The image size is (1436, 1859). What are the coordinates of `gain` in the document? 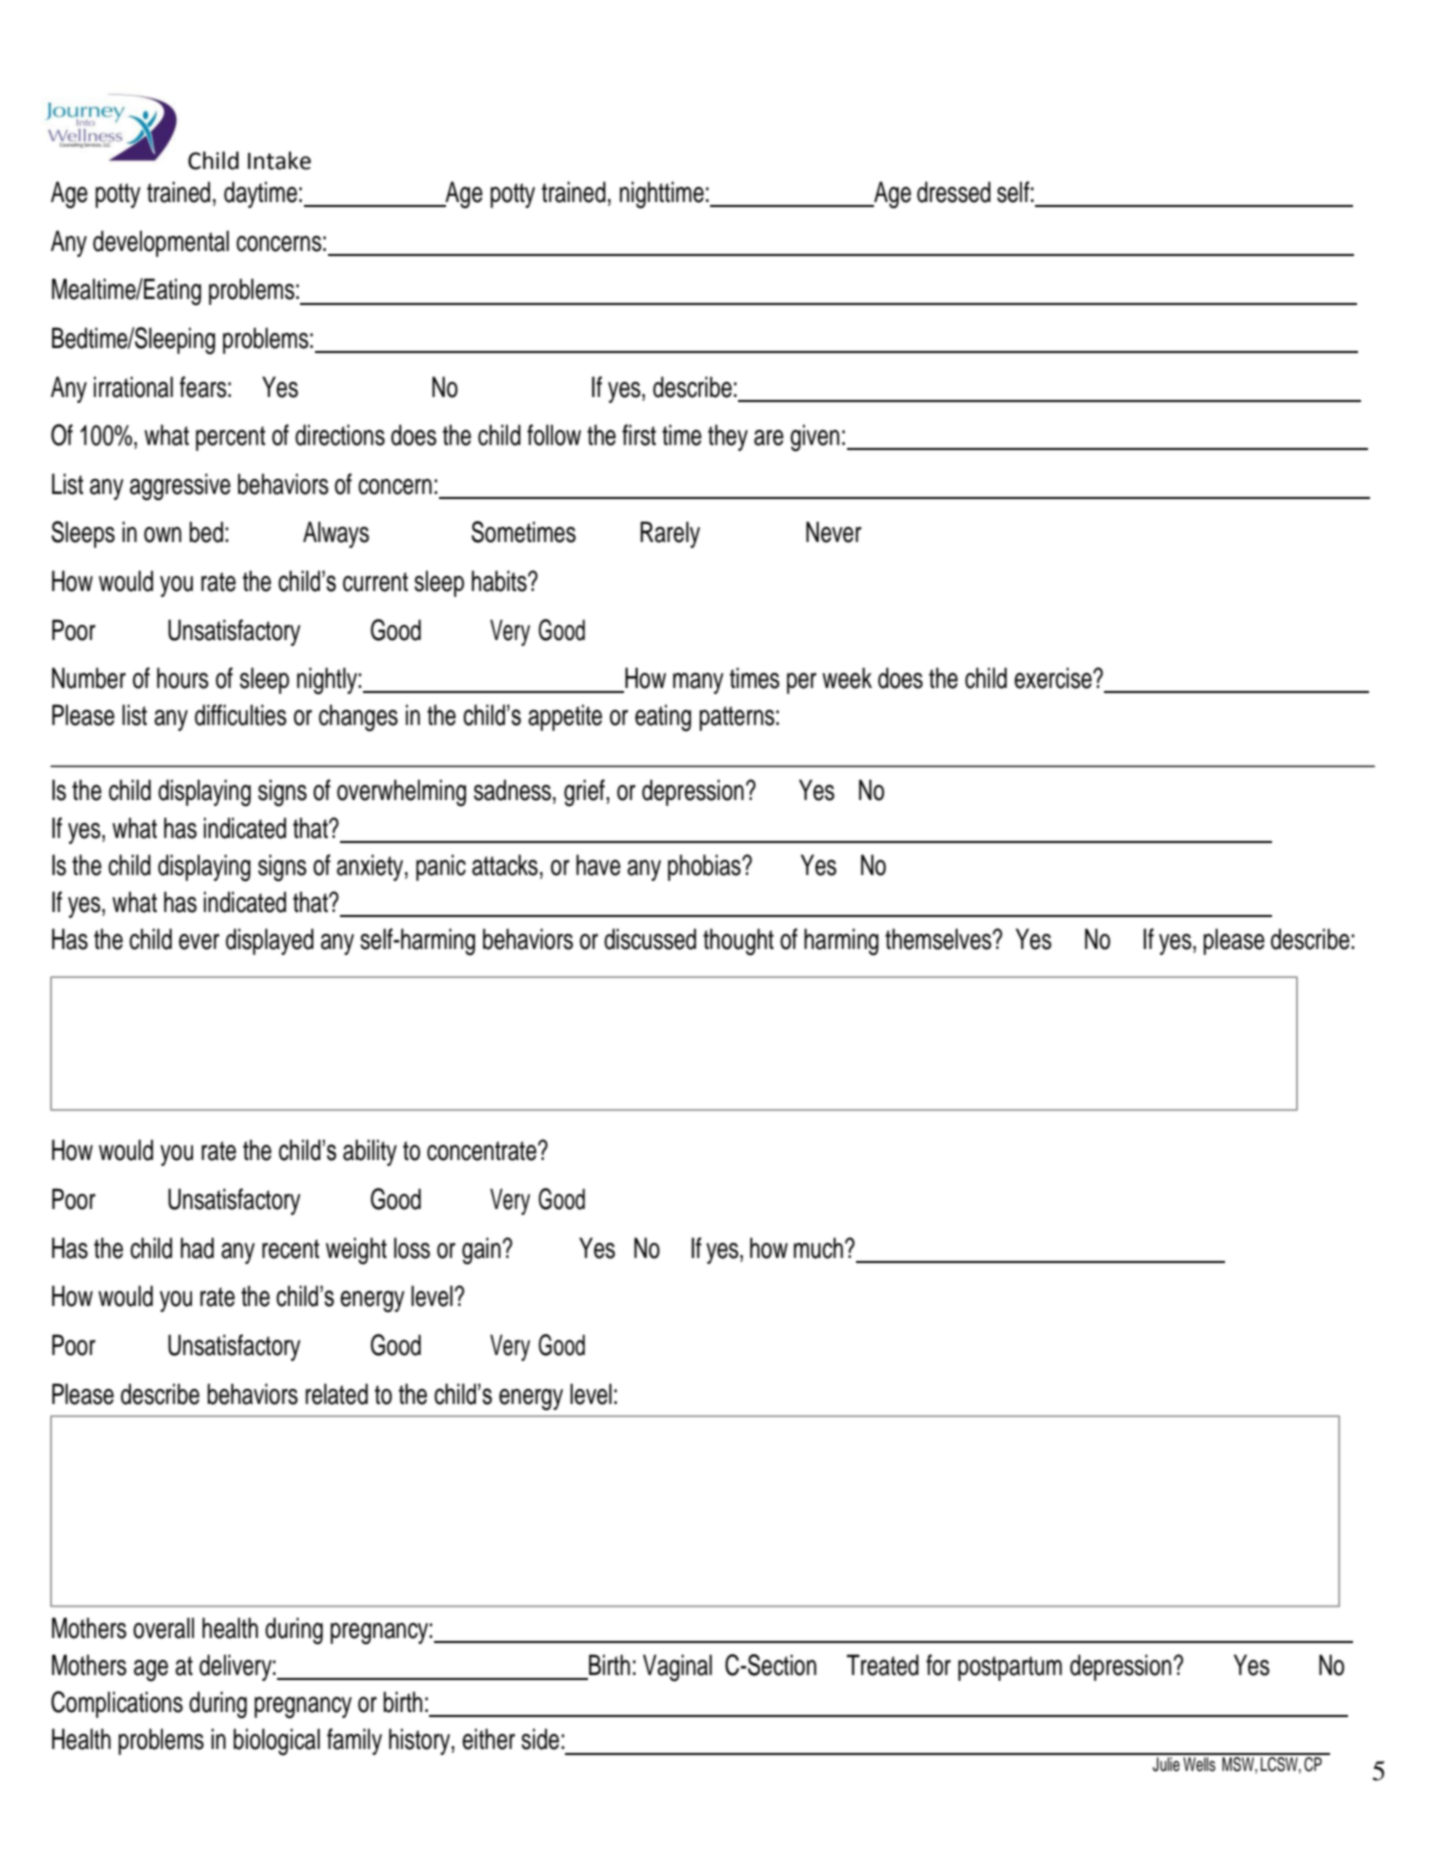 It's located at (482, 1250).
